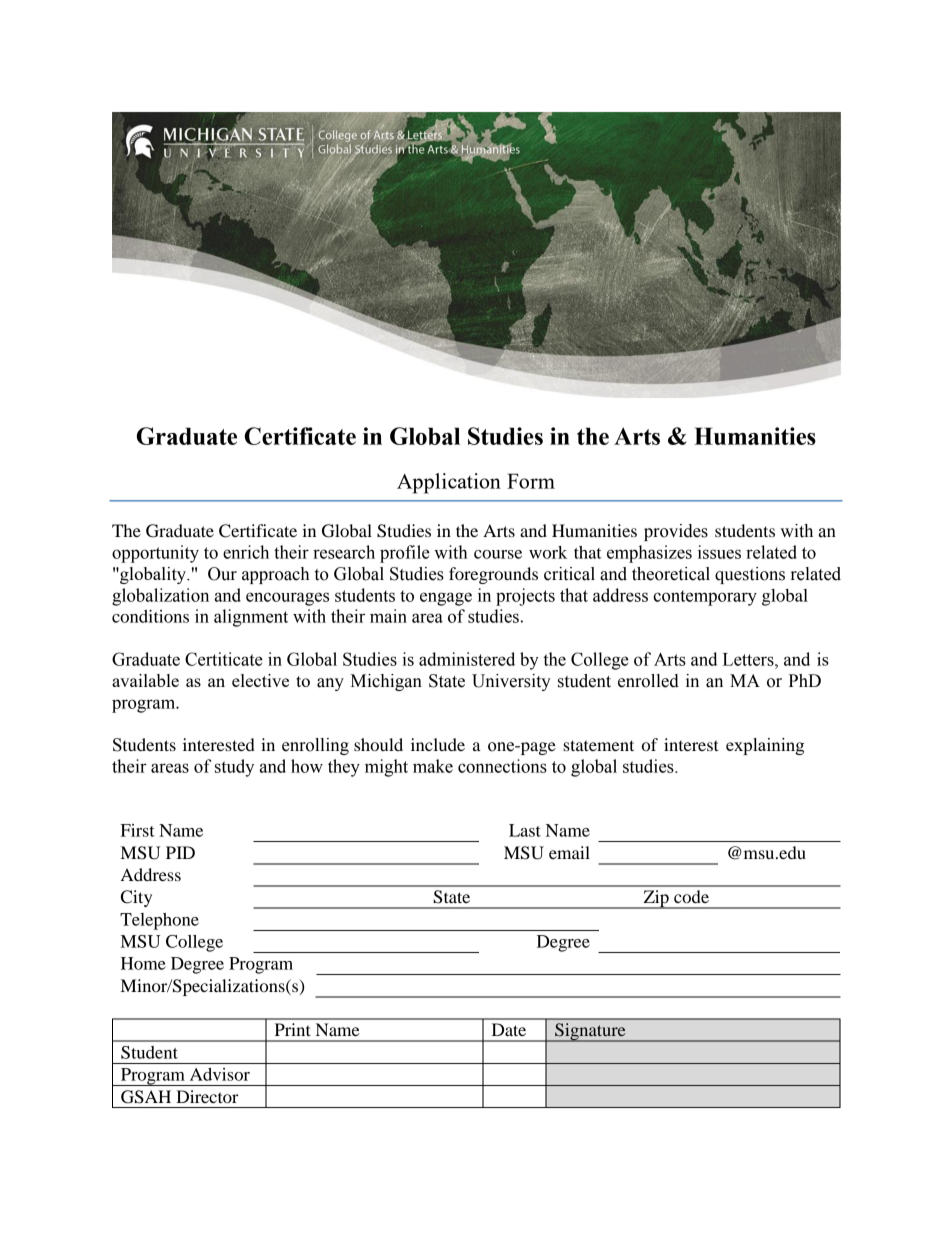 The width and height of the screenshot is (952, 1233). What do you see at coordinates (648, 681) in the screenshot?
I see `enrolled` at bounding box center [648, 681].
